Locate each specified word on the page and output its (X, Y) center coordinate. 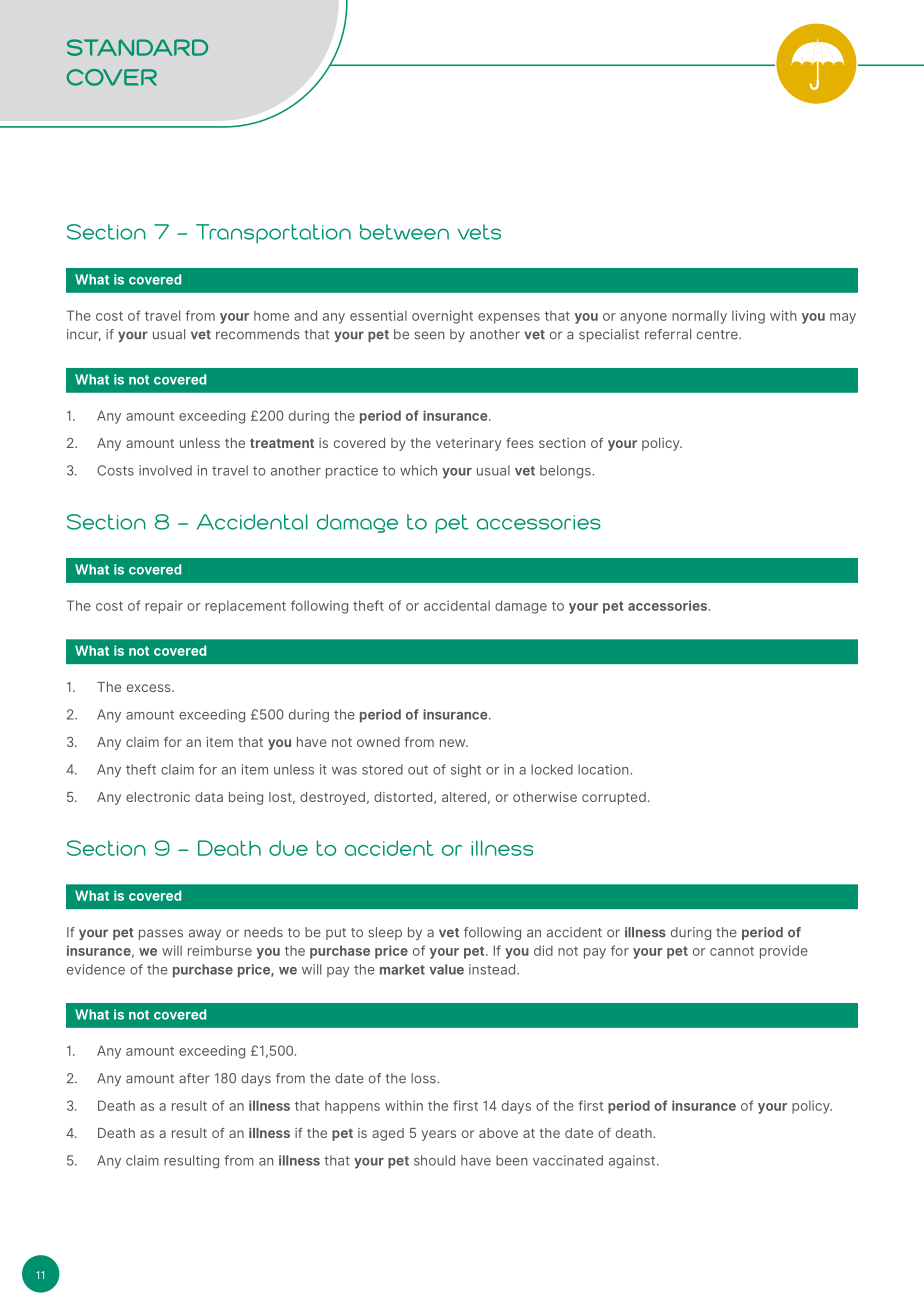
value (446, 969)
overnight (442, 317)
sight (466, 771)
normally (699, 317)
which (418, 470)
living (748, 317)
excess (150, 688)
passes (161, 934)
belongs (566, 471)
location (604, 769)
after (194, 1078)
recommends (258, 334)
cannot (732, 951)
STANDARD (137, 47)
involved (165, 470)
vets (479, 232)
